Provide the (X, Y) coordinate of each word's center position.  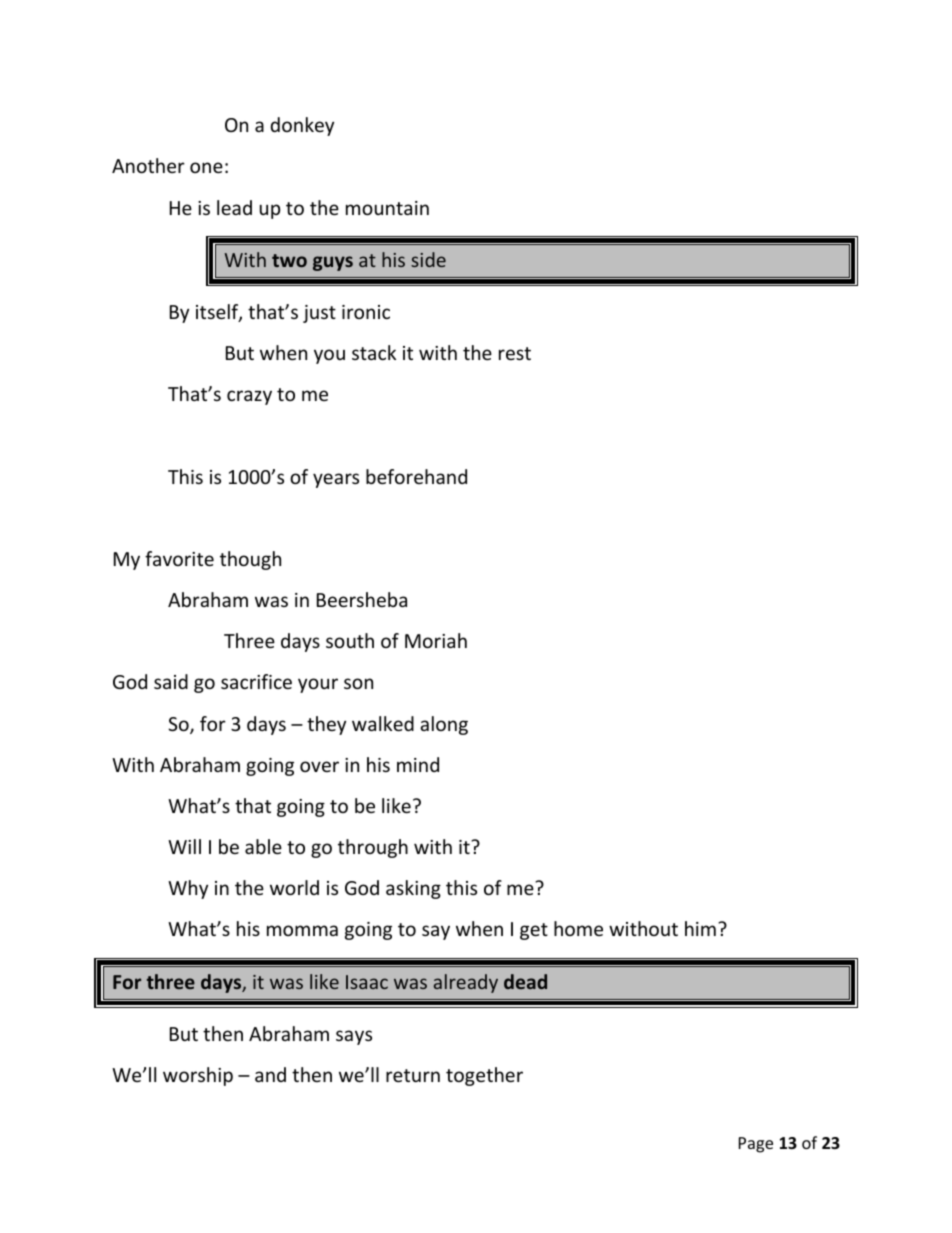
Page (756, 1145)
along (444, 725)
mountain (387, 208)
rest (515, 353)
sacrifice (256, 681)
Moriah (436, 640)
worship (198, 1076)
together (484, 1076)
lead (234, 207)
